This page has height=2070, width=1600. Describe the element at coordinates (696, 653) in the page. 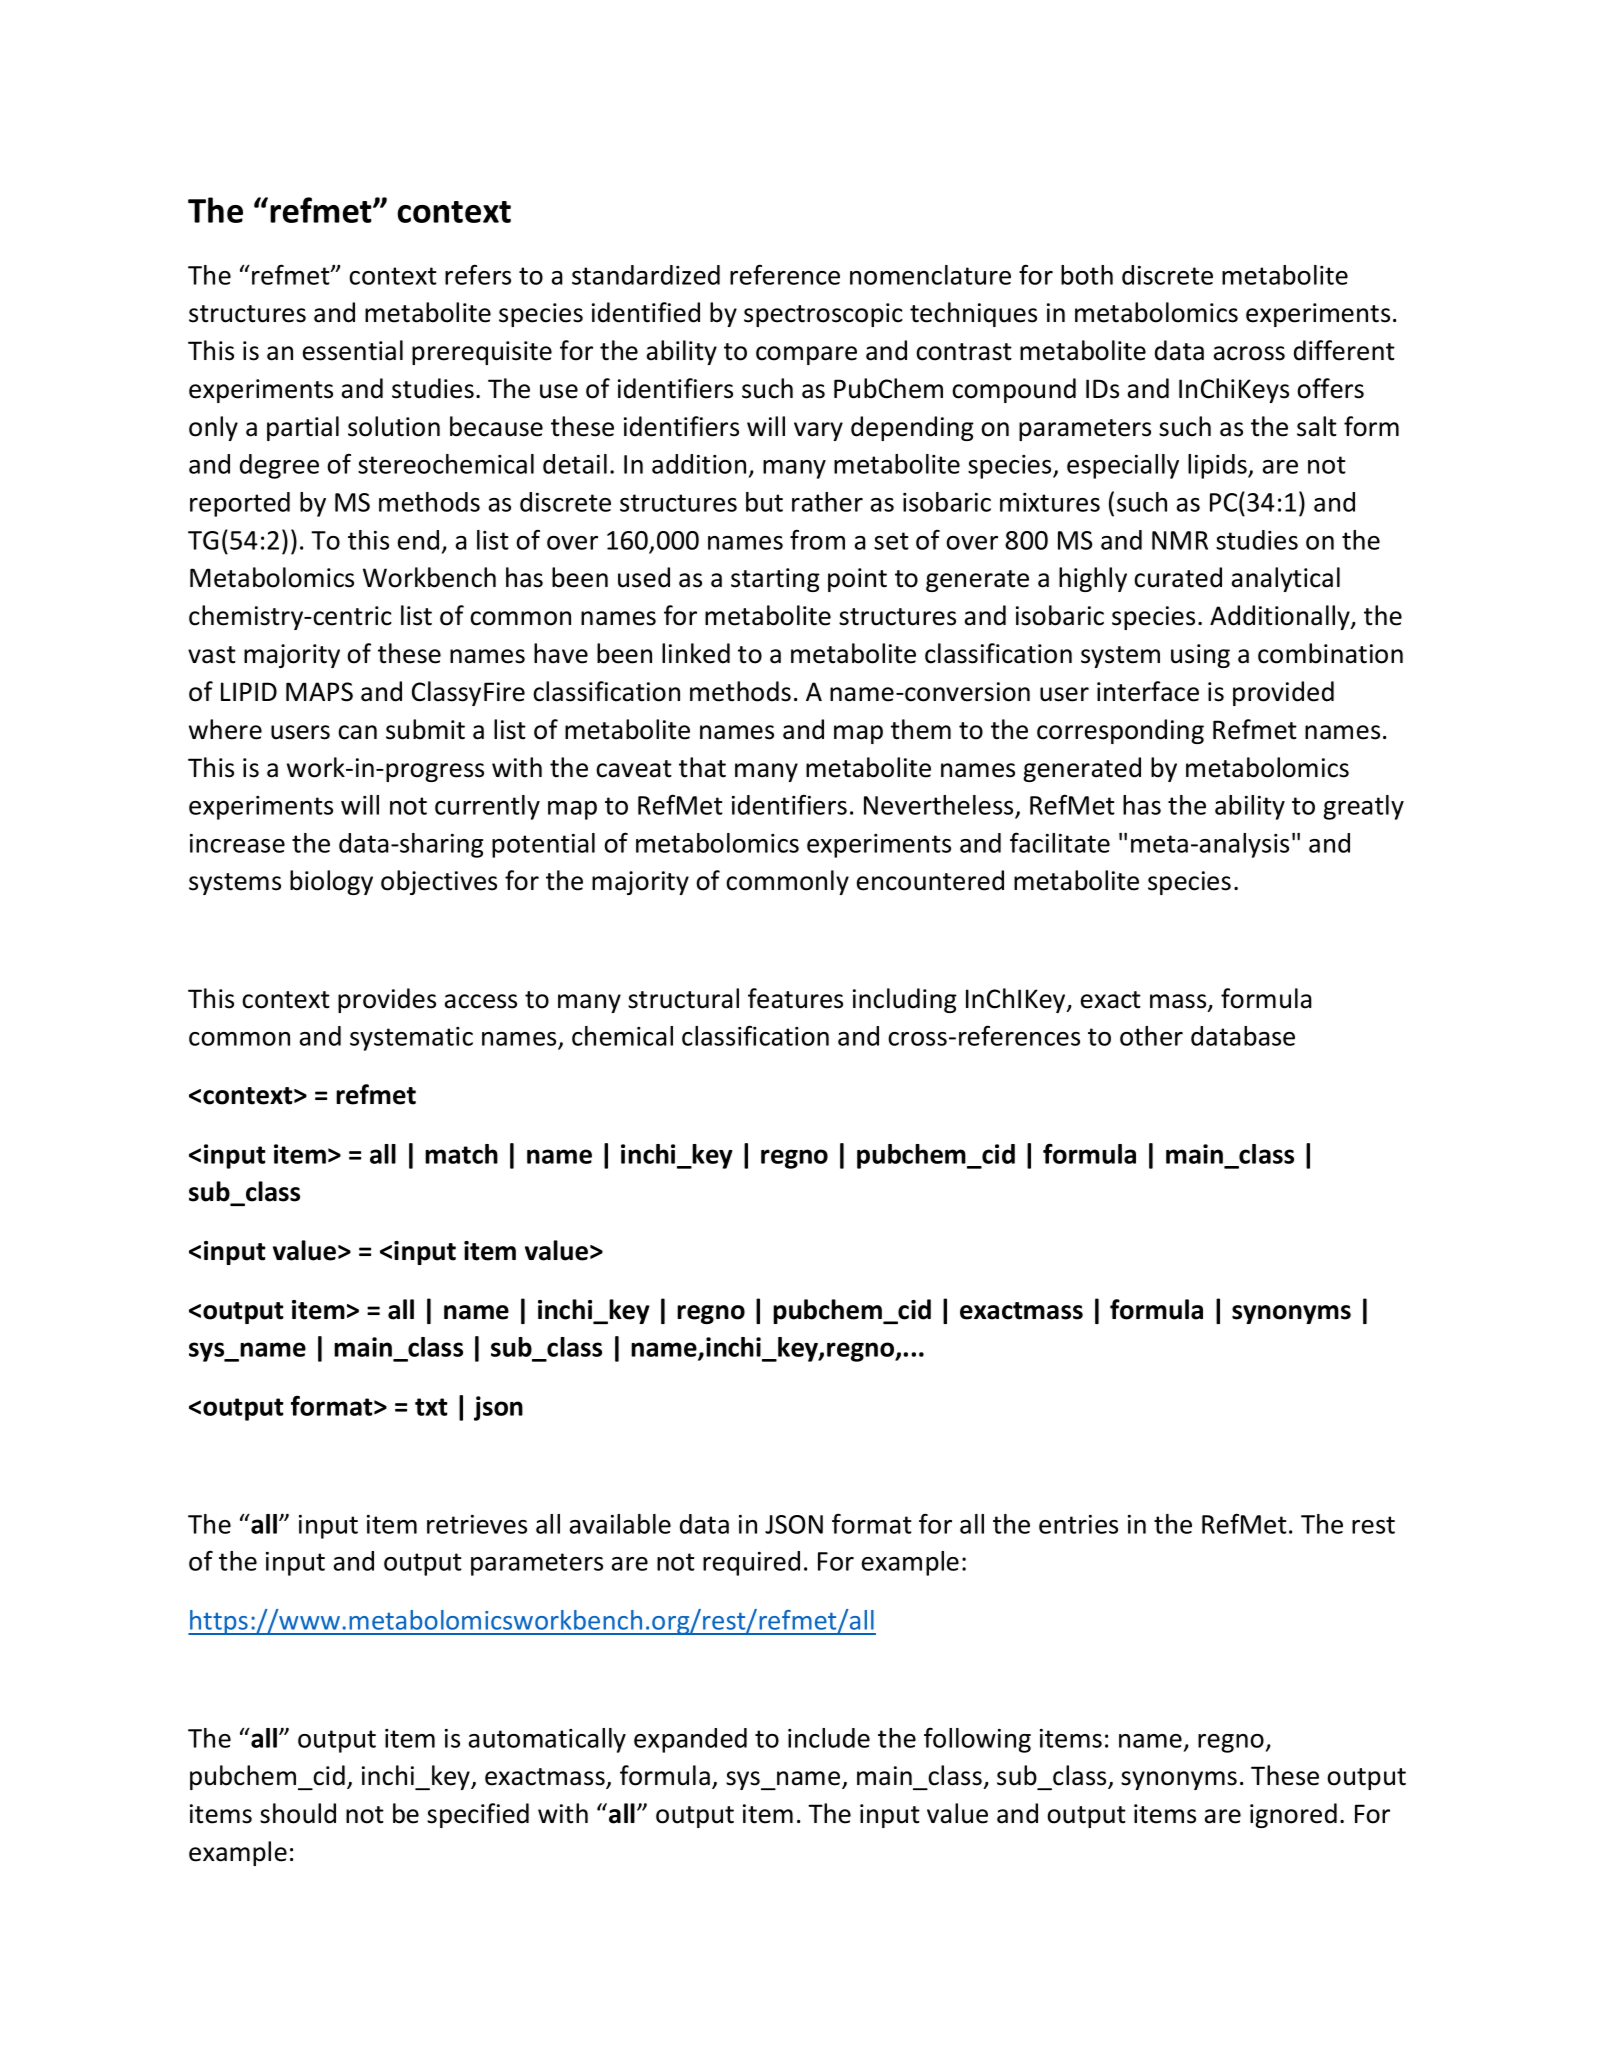

I see `linked` at that location.
